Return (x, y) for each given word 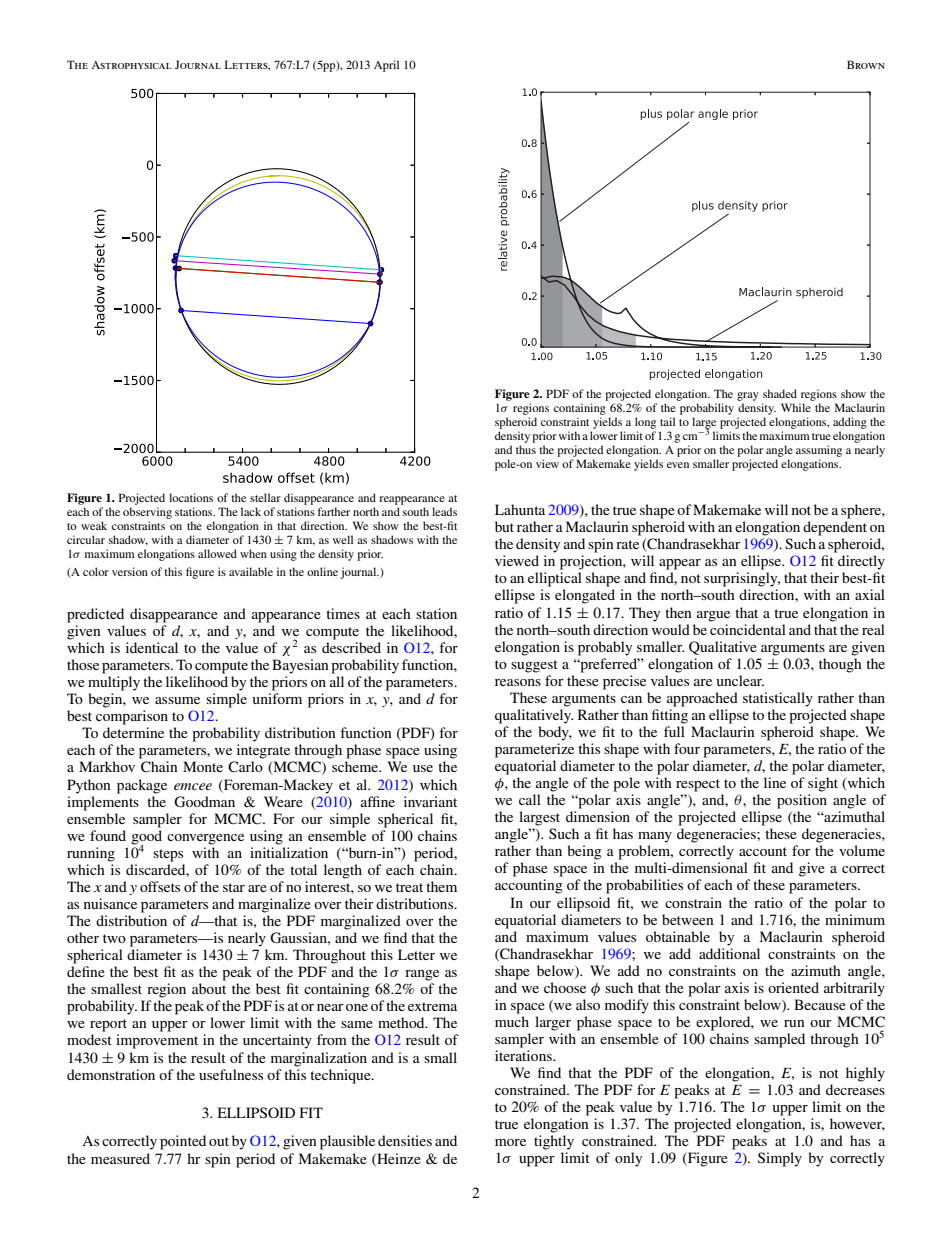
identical (152, 647)
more (510, 1142)
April (386, 66)
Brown (866, 64)
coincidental (748, 629)
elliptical (555, 579)
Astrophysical (131, 65)
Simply (780, 1159)
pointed (183, 1142)
